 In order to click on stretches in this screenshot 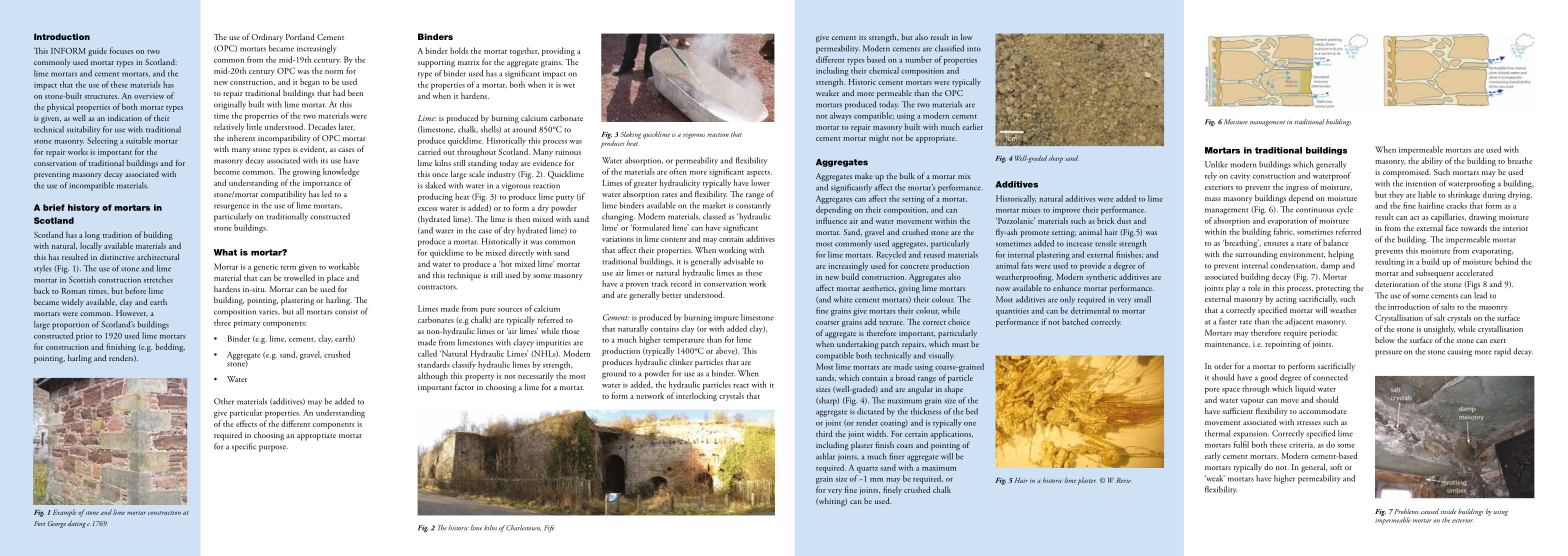, I will do `click(158, 279)`.
